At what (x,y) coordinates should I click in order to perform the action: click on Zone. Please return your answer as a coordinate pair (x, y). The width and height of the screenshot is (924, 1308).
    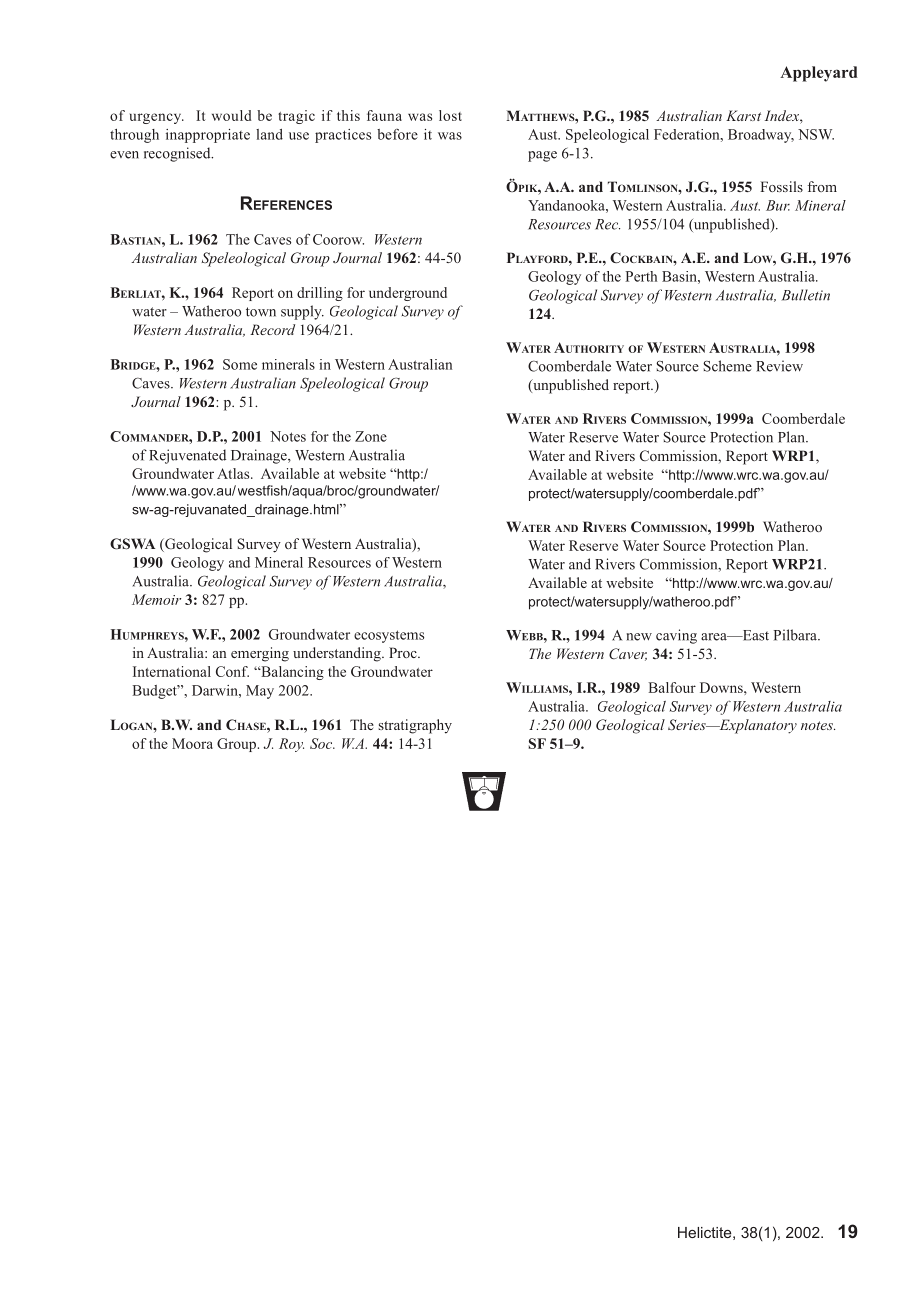
    Looking at the image, I should click on (371, 436).
